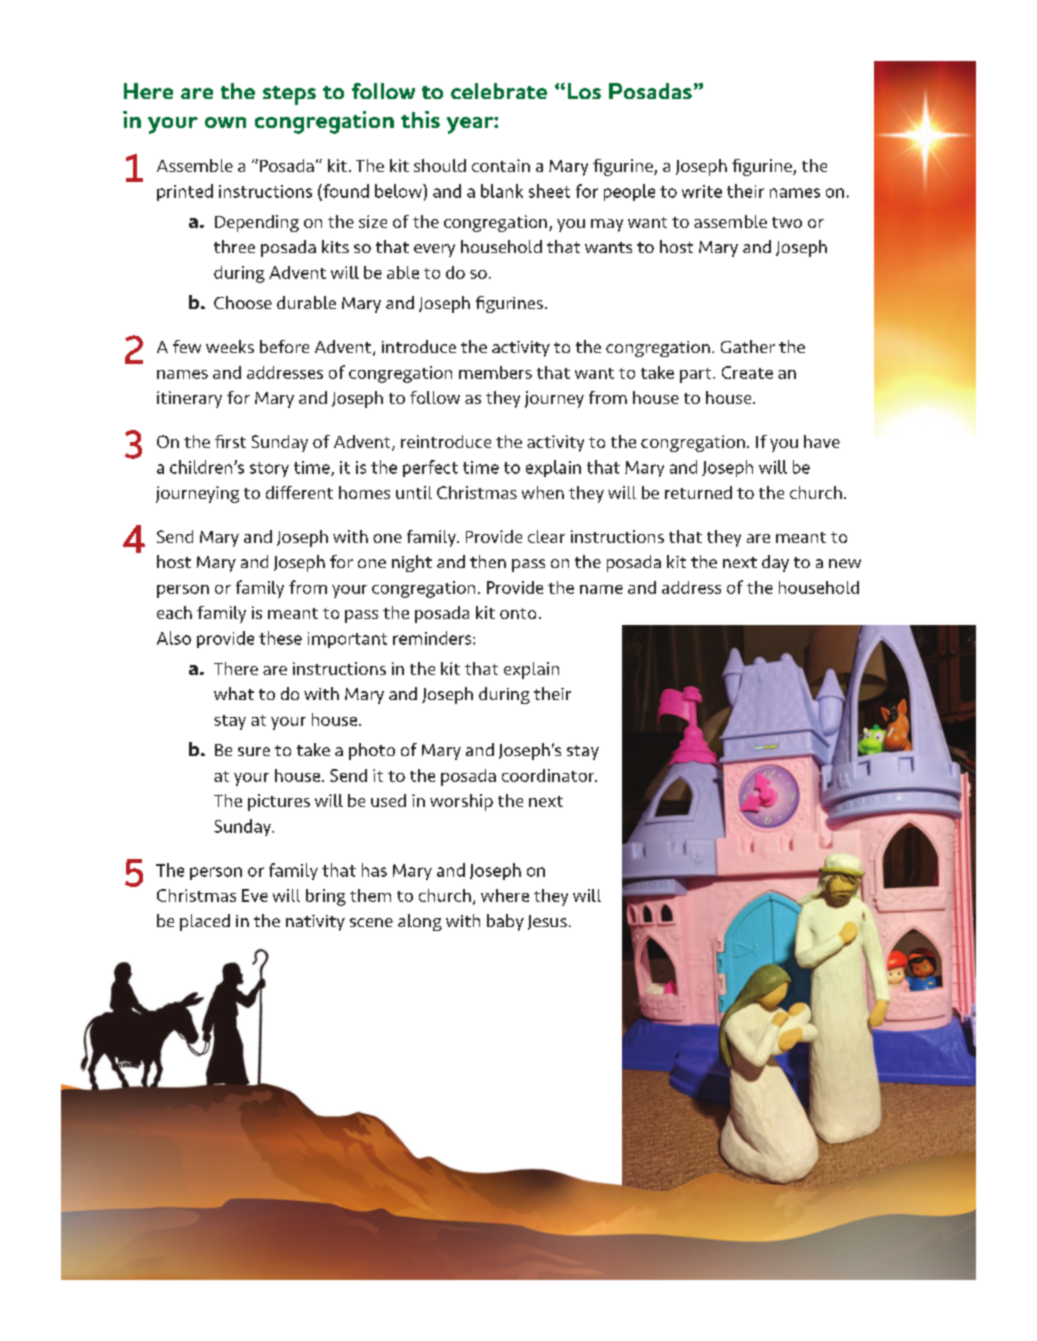 This screenshot has width=1037, height=1341. I want to click on new, so click(845, 563).
